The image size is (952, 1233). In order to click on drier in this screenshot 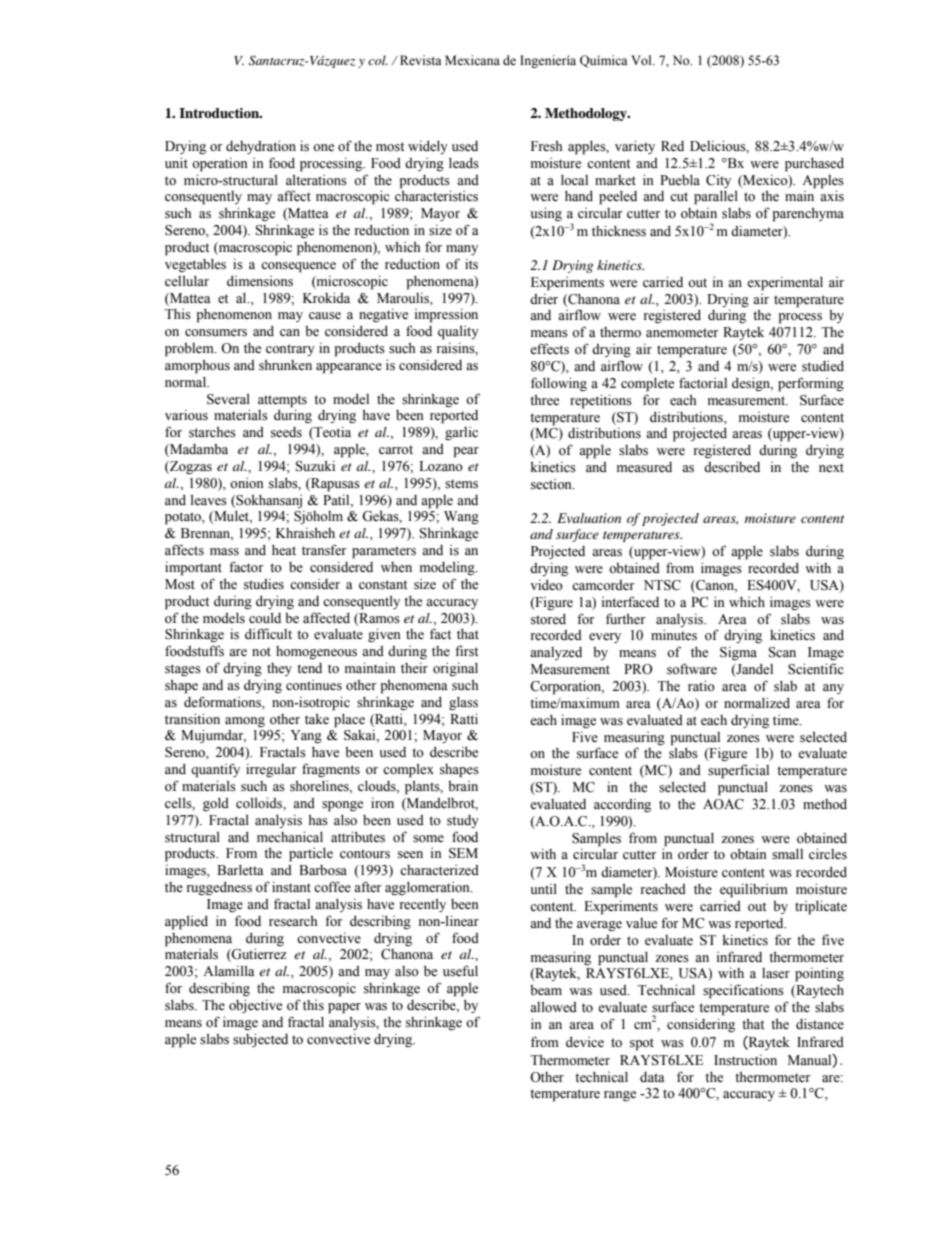, I will do `click(544, 298)`.
